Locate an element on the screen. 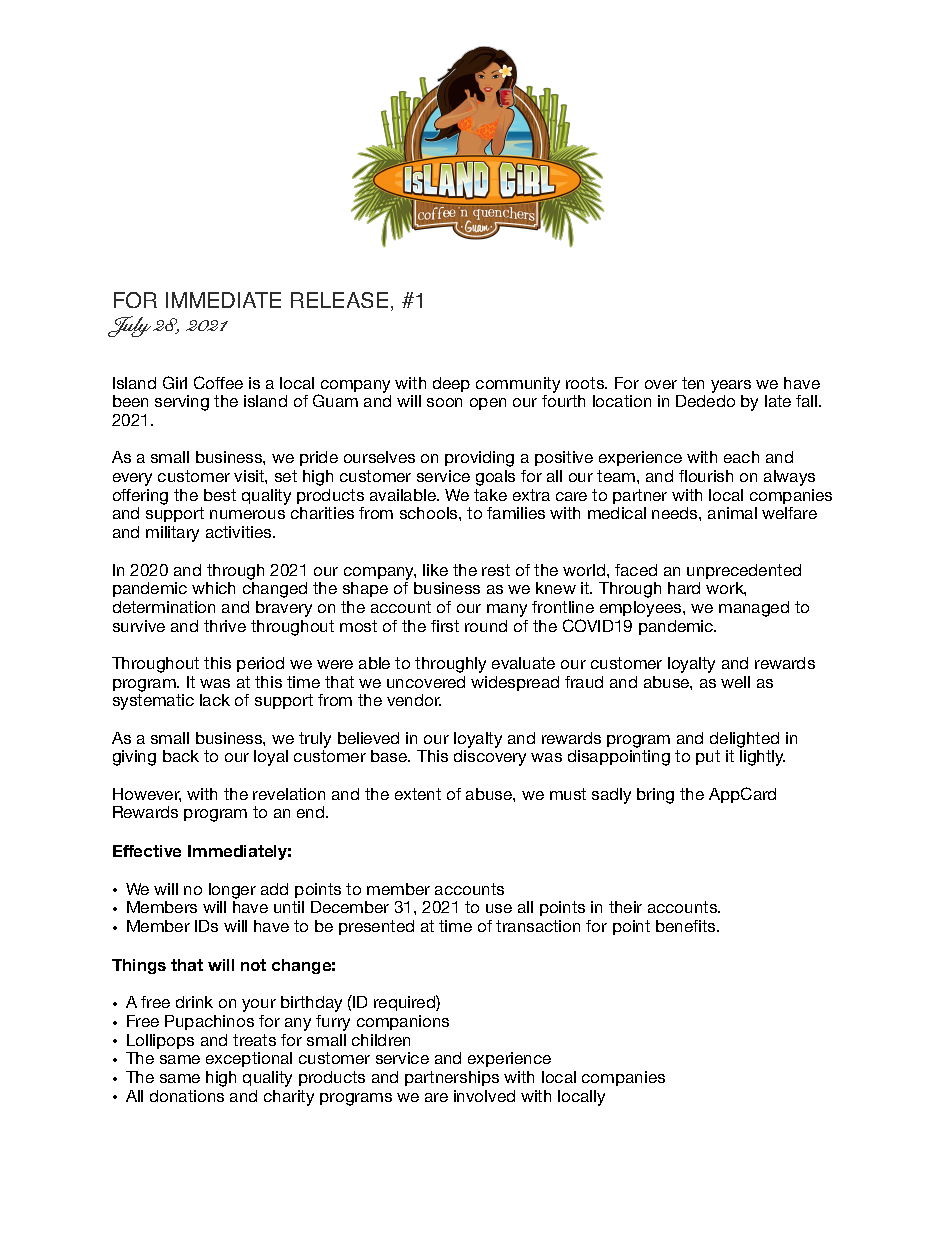 The image size is (952, 1233). July is located at coordinates (129, 326).
